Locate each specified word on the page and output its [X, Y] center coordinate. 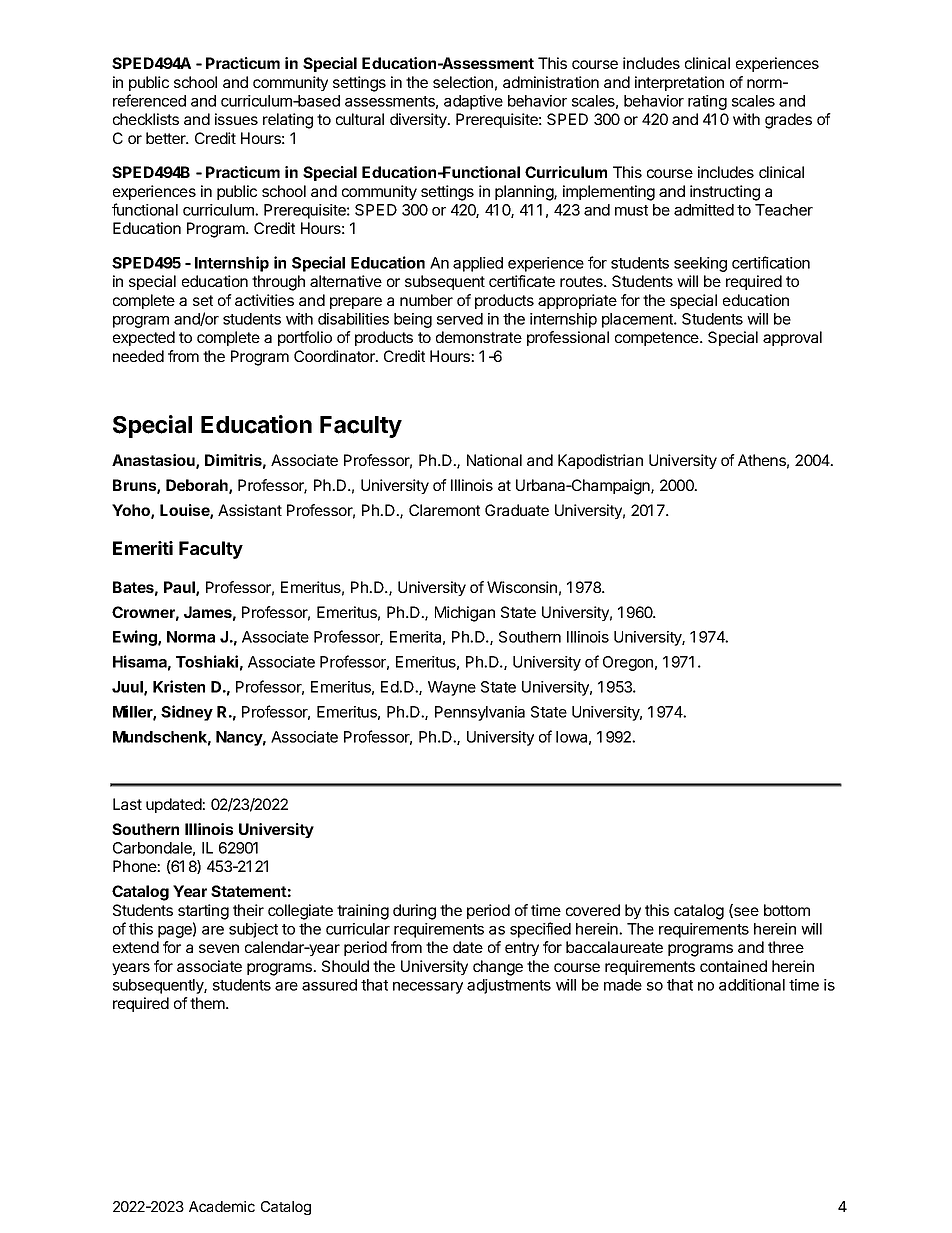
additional [752, 985]
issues [236, 119]
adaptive [473, 102]
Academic [222, 1206]
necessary [428, 988]
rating [707, 102]
